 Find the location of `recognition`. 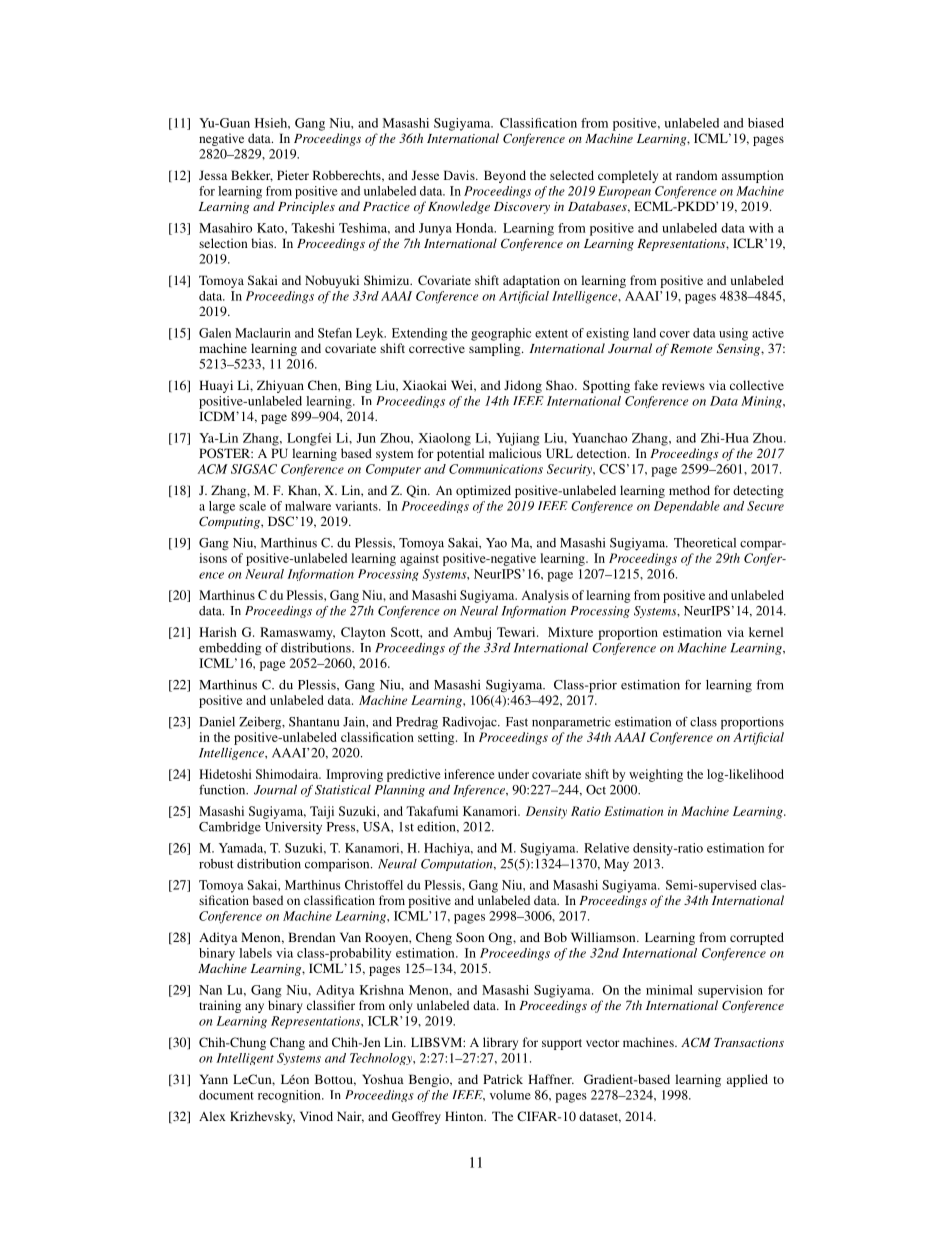

recognition is located at coordinates (290, 1096).
